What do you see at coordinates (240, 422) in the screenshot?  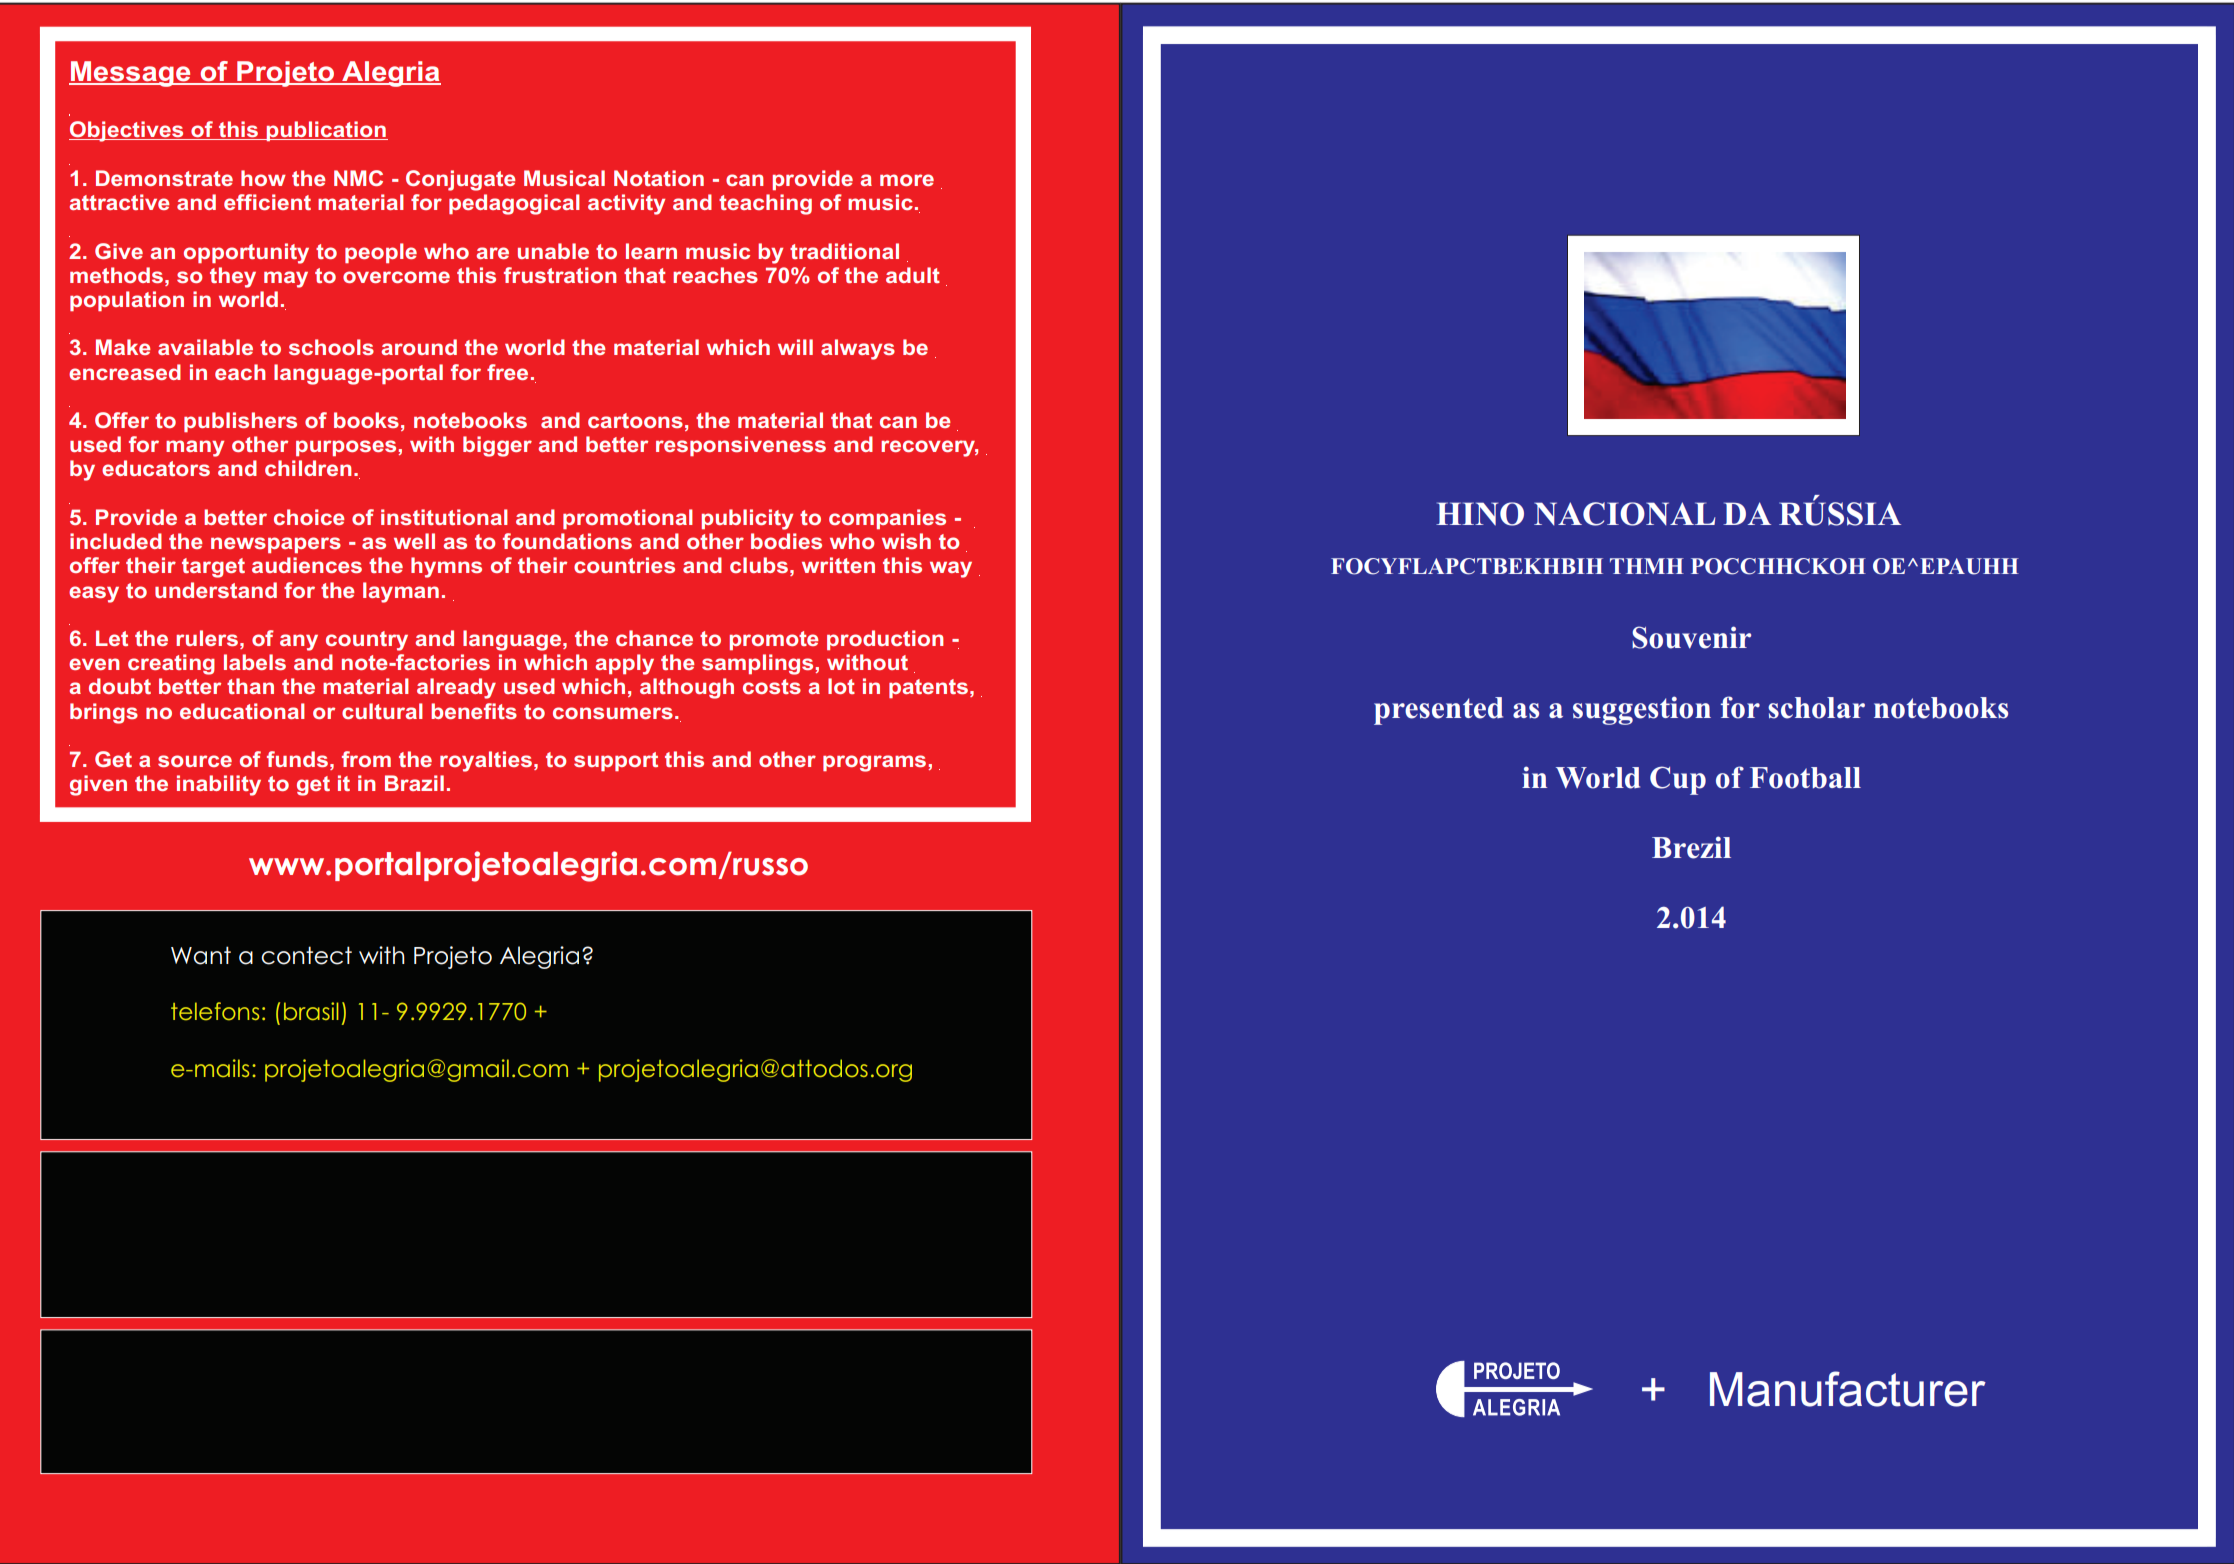 I see `publishers` at bounding box center [240, 422].
